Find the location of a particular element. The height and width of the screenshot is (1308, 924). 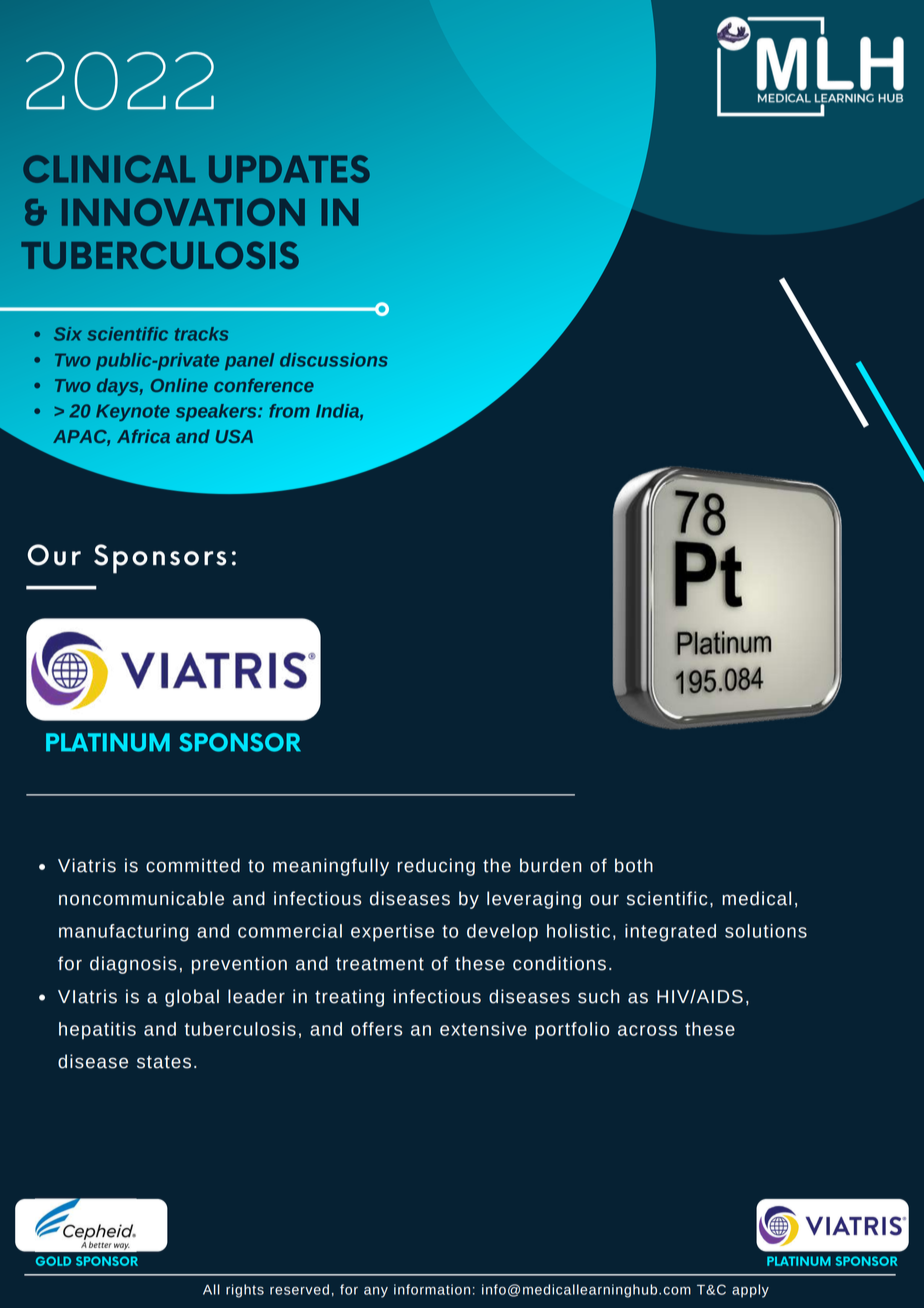

UPDATES is located at coordinates (289, 169).
